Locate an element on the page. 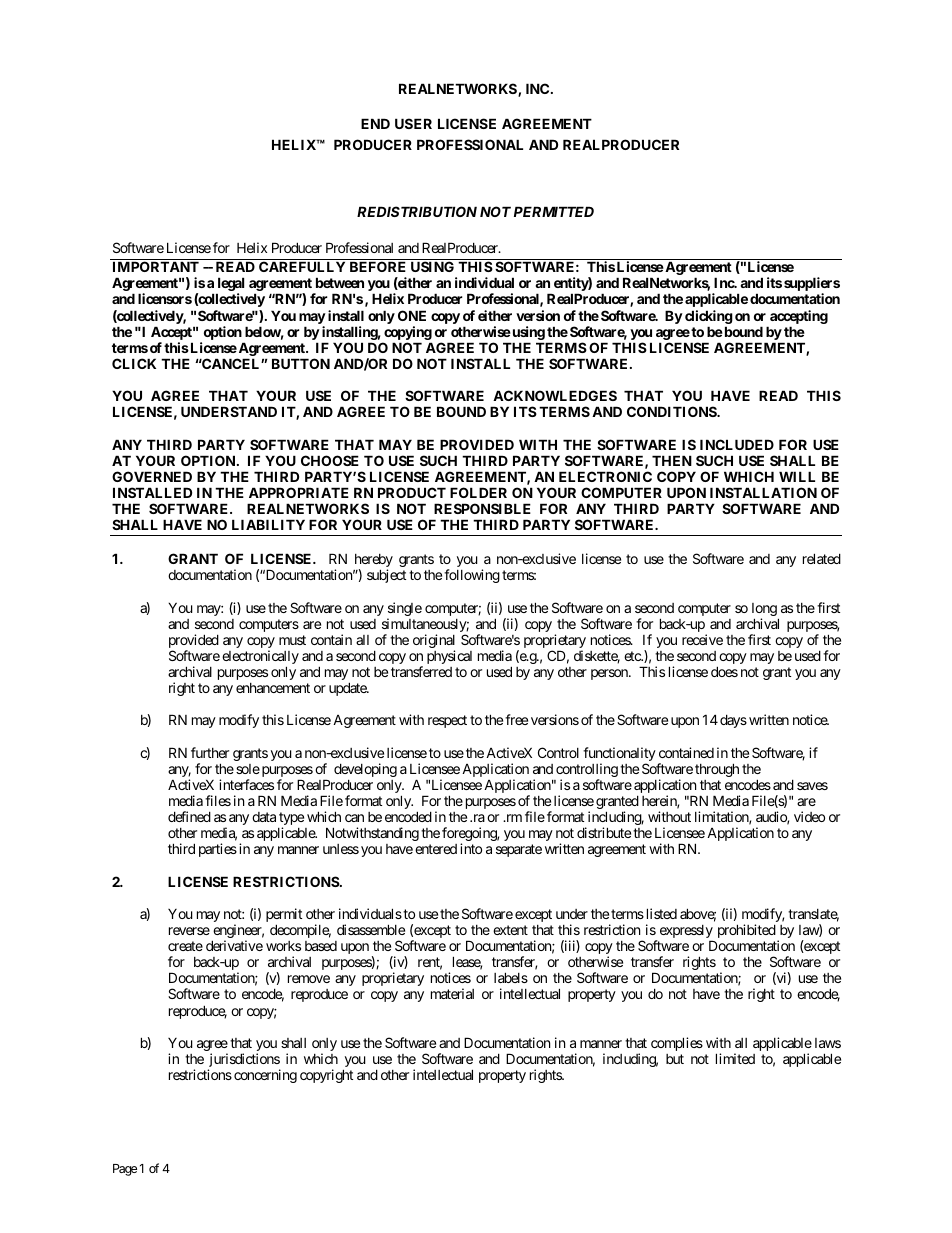 The image size is (952, 1233). ACKNOWLEDGES is located at coordinates (555, 395).
